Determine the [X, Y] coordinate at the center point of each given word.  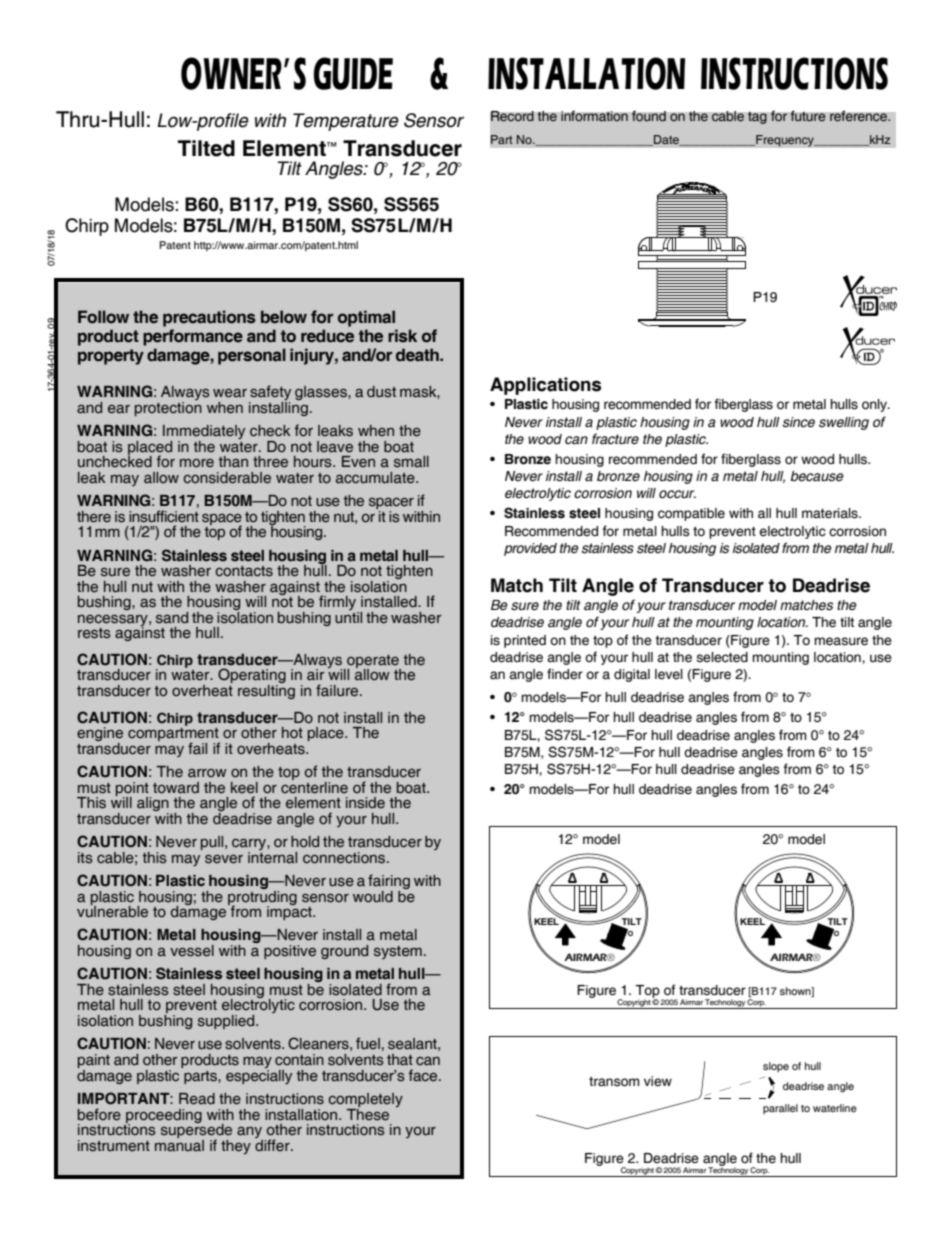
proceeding [164, 1117]
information [594, 116]
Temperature [346, 122]
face [424, 1075]
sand [172, 618]
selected [722, 657]
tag [757, 118]
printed [525, 641]
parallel [780, 1109]
